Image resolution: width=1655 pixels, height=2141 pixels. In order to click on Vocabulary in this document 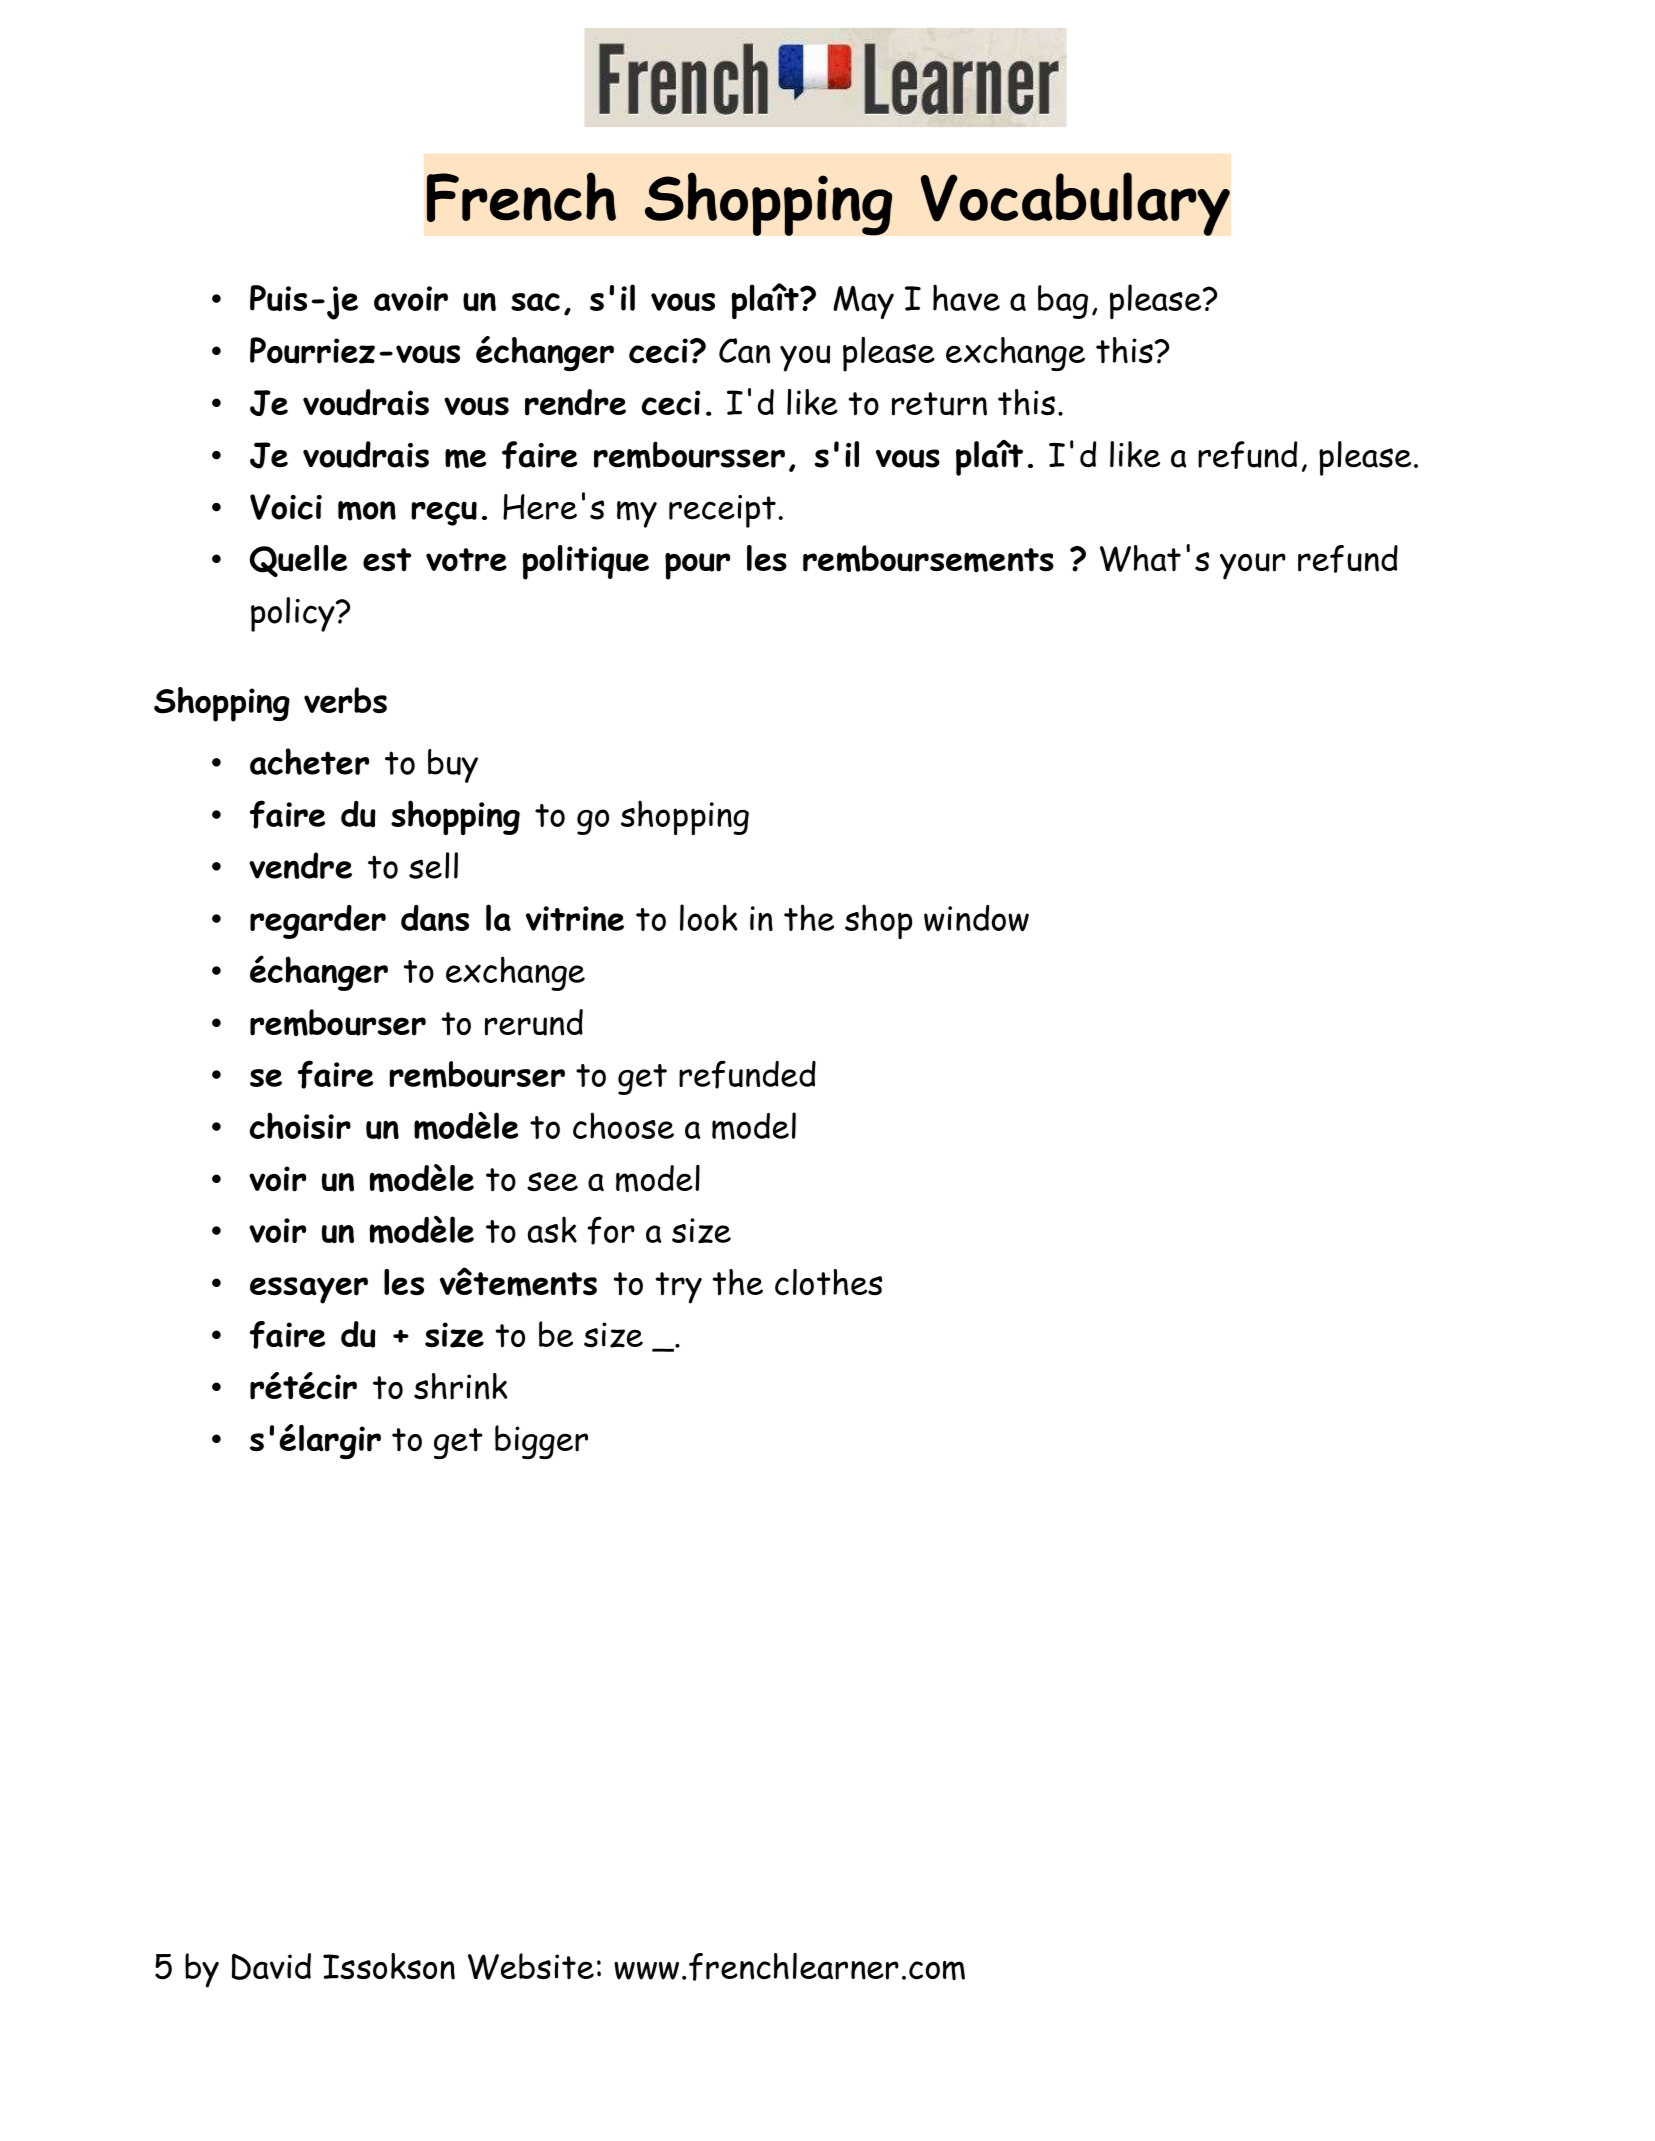, I will do `click(1075, 204)`.
